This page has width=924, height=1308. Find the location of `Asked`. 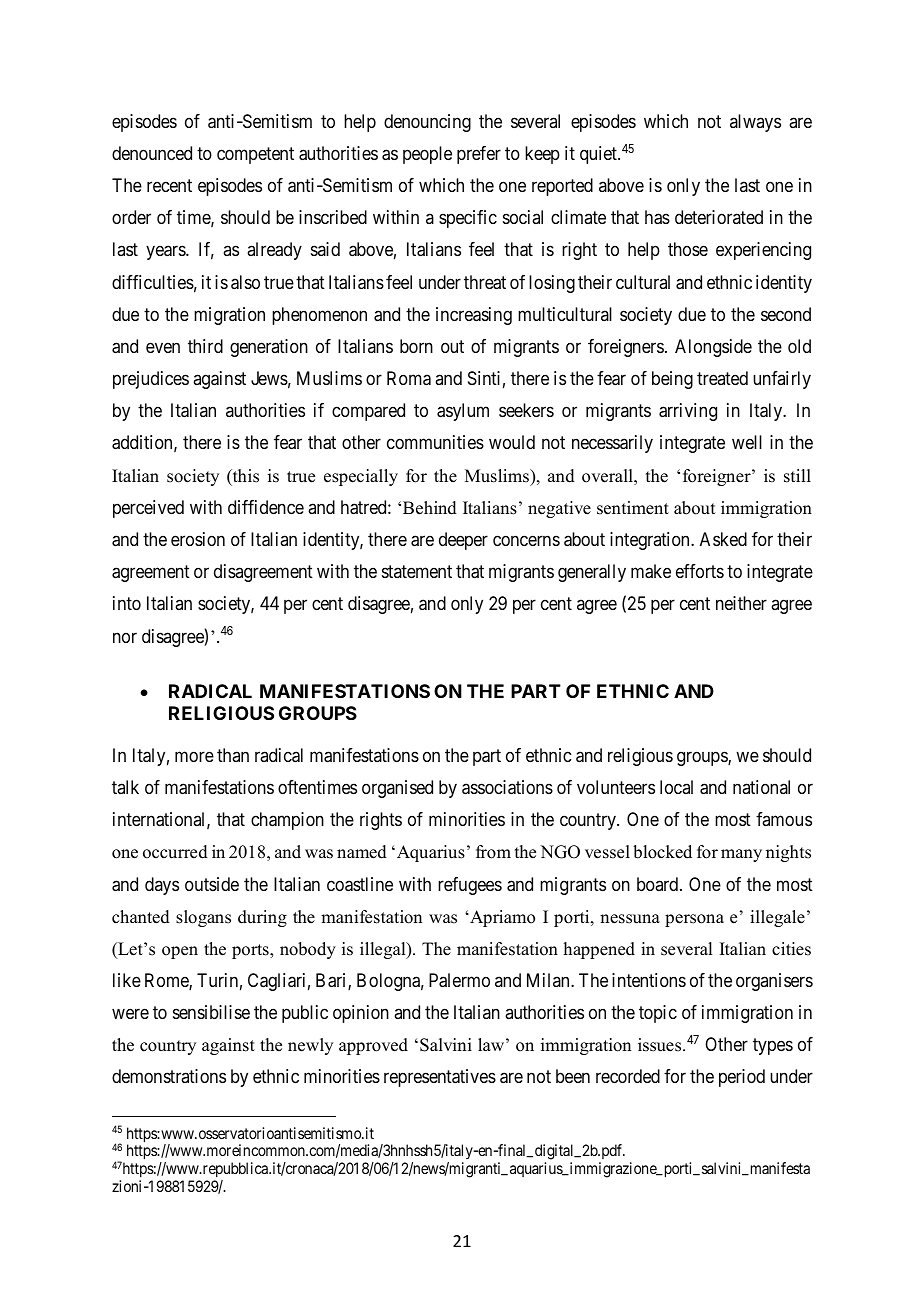

Asked is located at coordinates (723, 539).
